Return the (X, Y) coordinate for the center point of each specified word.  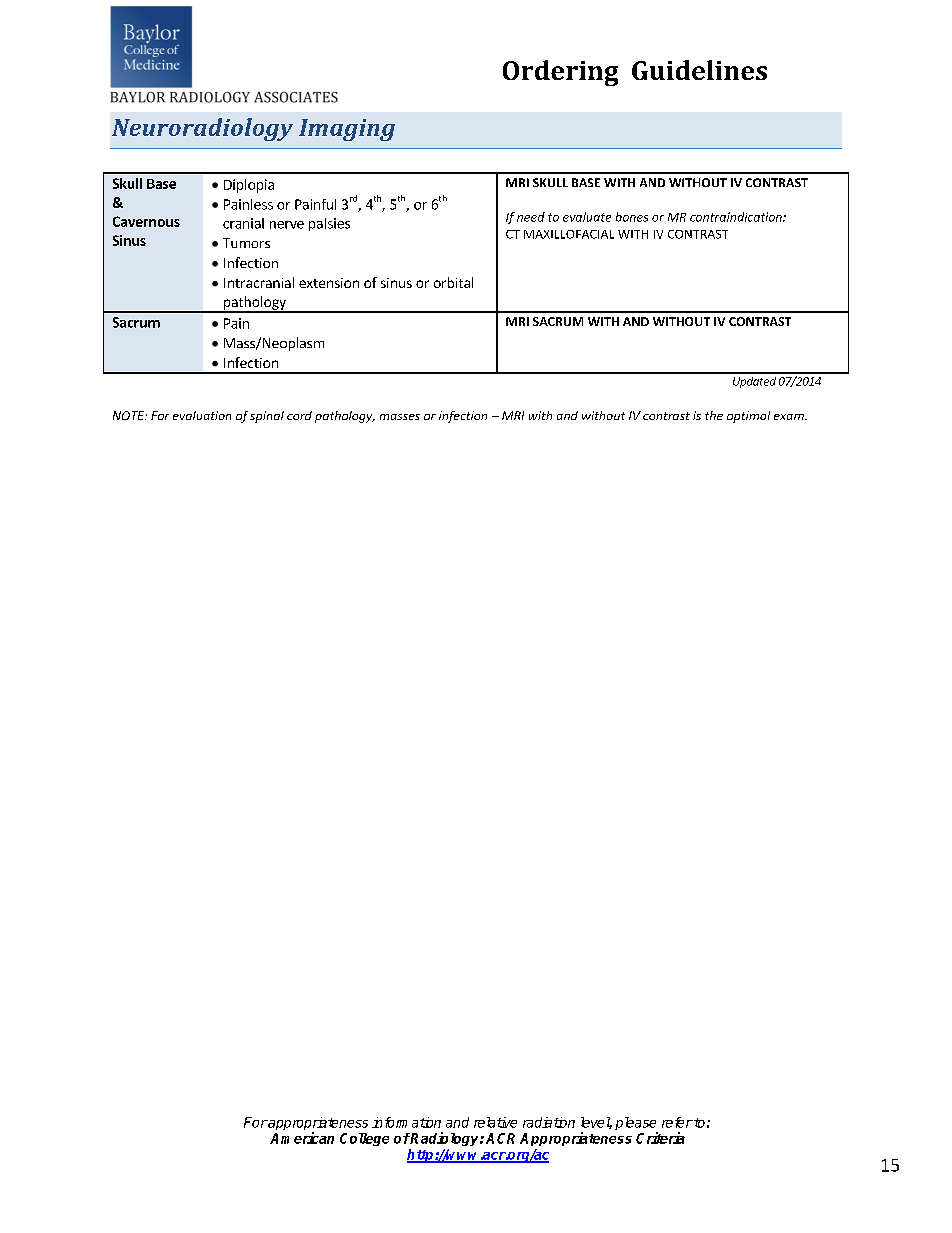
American (302, 1138)
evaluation (202, 415)
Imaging (347, 130)
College (364, 1139)
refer (677, 1122)
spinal (267, 417)
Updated (754, 382)
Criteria (660, 1138)
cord (299, 415)
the (714, 415)
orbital (453, 282)
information (406, 1122)
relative (495, 1122)
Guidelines (699, 70)
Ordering (560, 73)
